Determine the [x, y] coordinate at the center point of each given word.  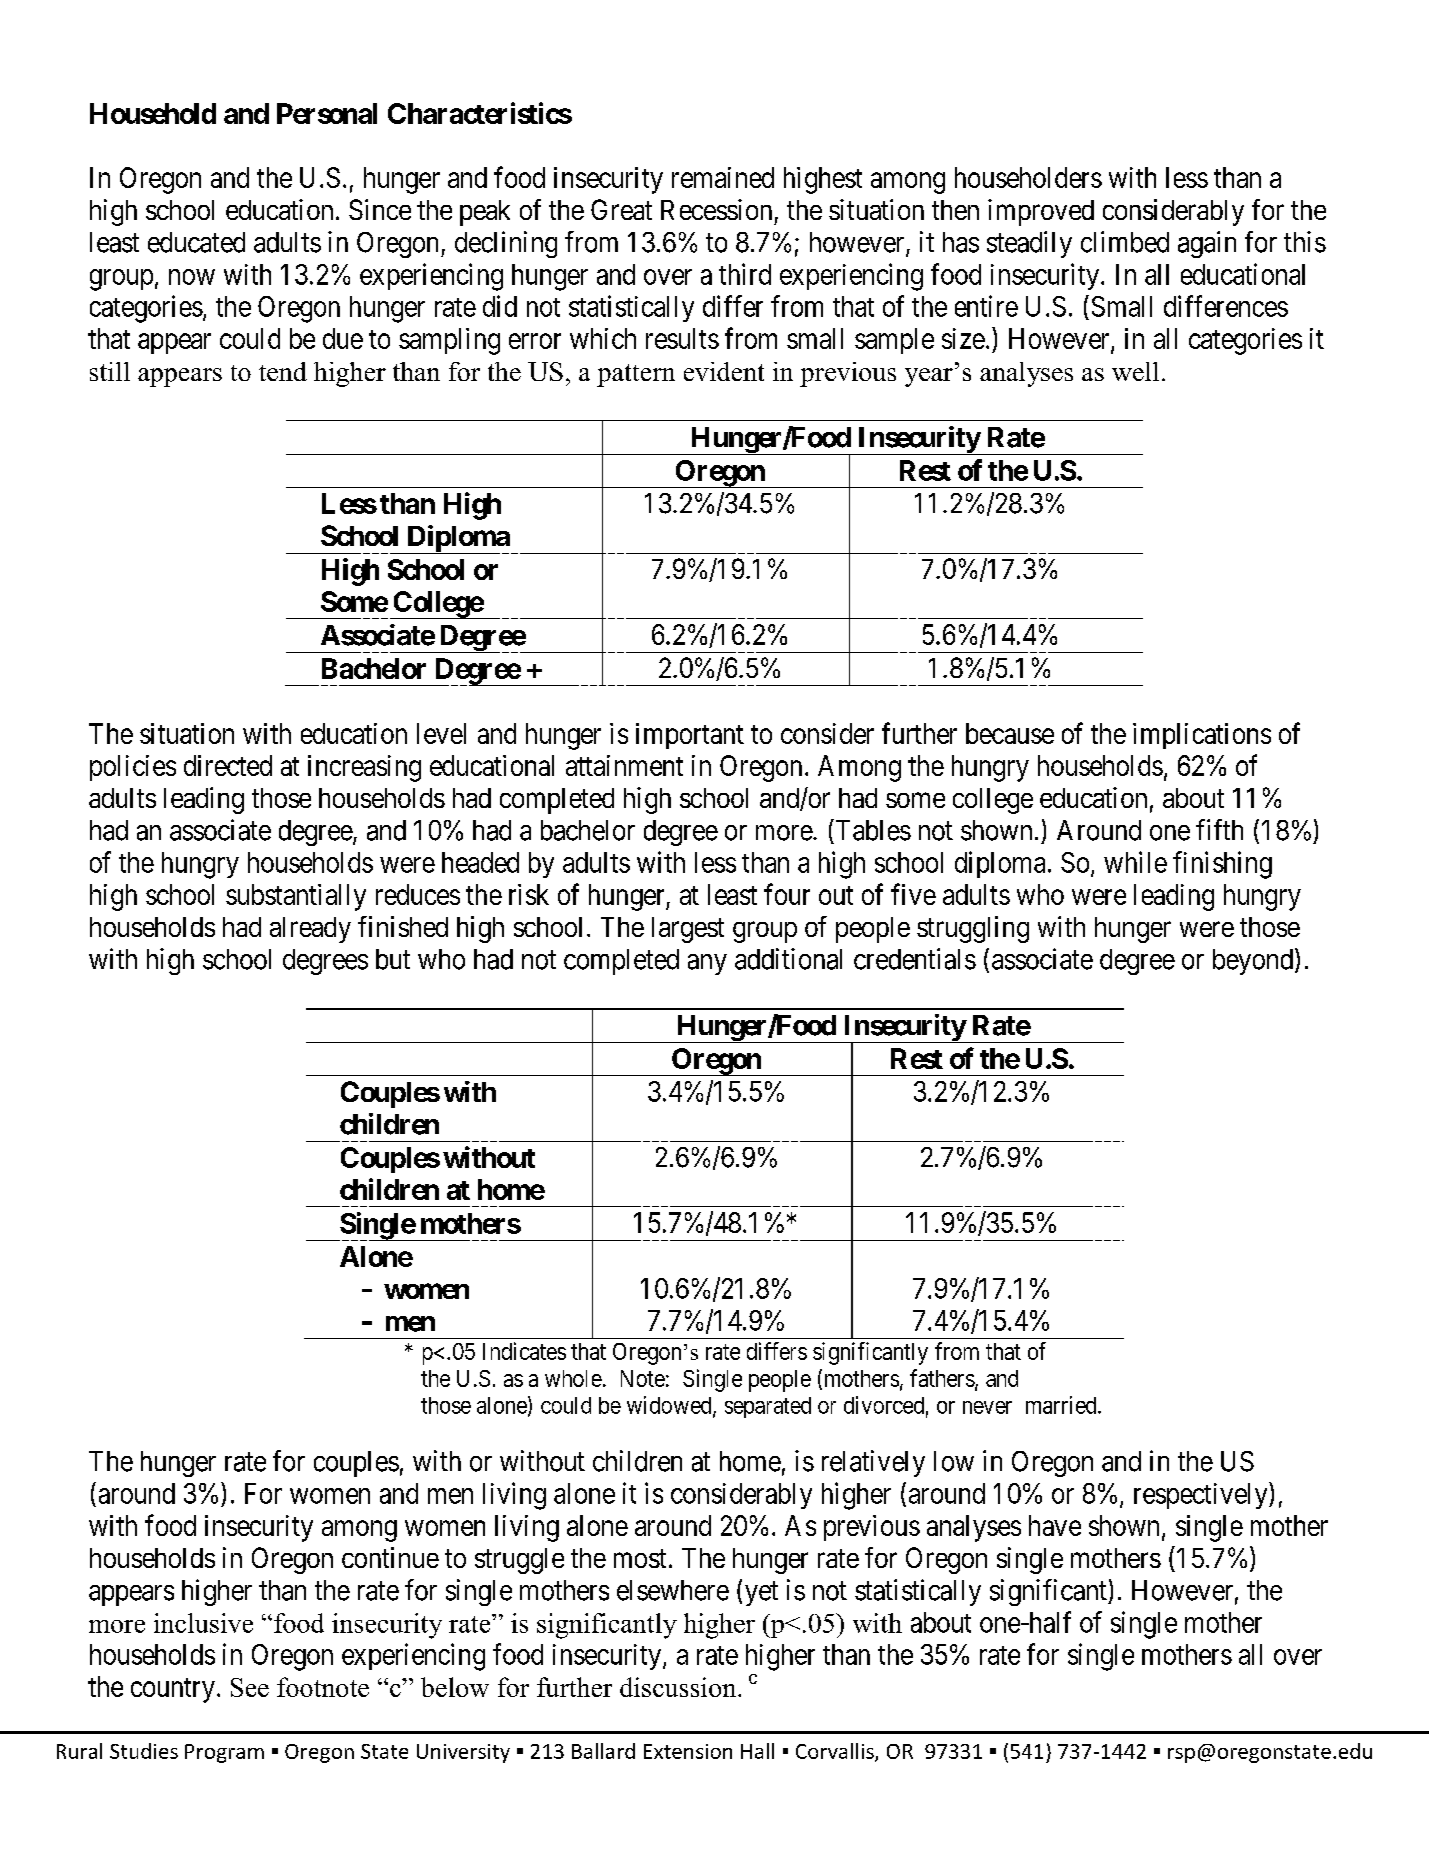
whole [573, 1378]
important [690, 736]
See [250, 1687]
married [1062, 1405]
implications [1202, 736]
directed [228, 765]
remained [723, 177]
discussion [679, 1687]
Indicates [524, 1351]
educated [196, 242]
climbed [1125, 242]
